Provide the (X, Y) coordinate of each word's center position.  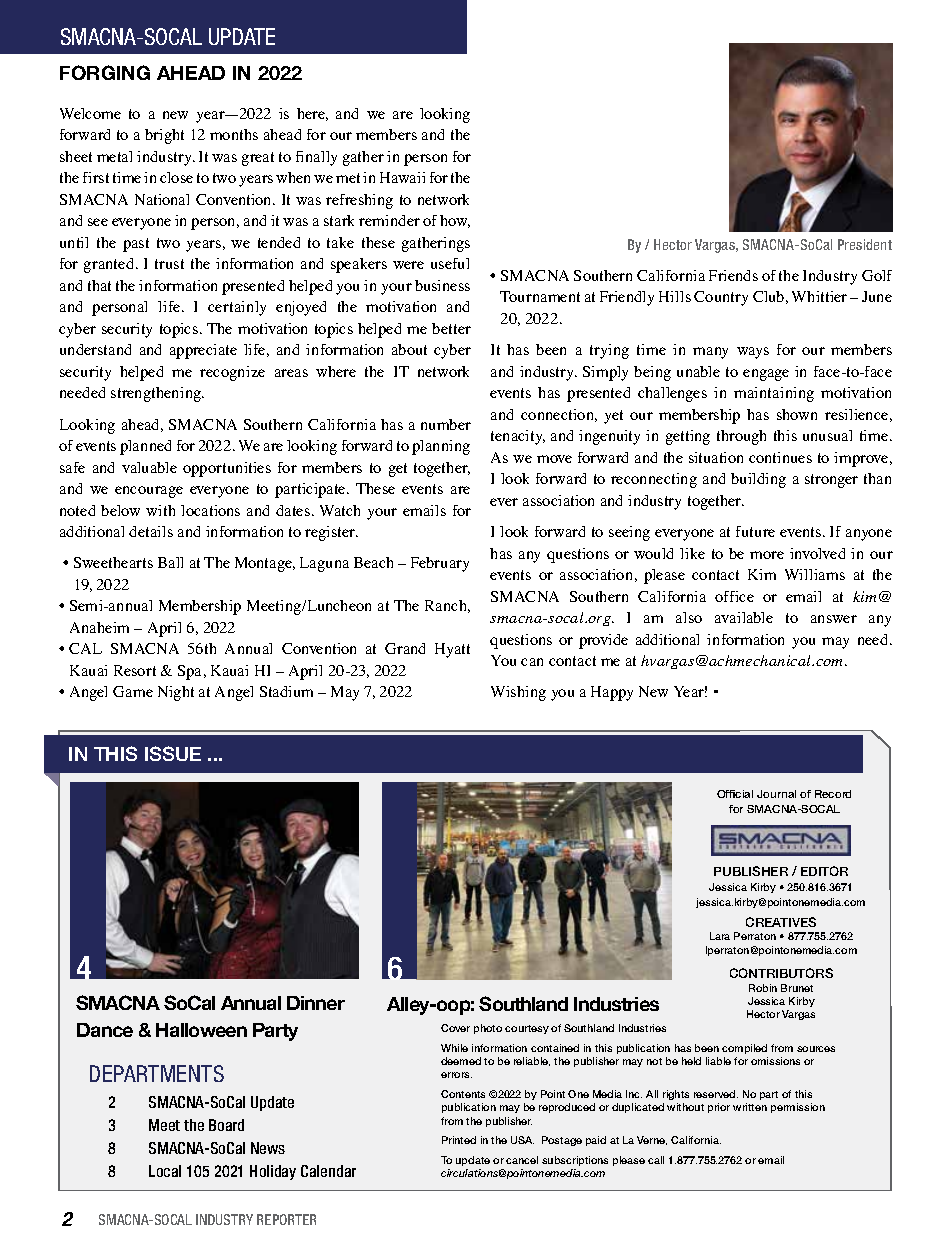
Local (165, 1171)
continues (780, 457)
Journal (776, 794)
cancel (522, 1160)
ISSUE (173, 753)
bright (164, 136)
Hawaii (402, 177)
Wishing (518, 693)
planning (441, 447)
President (865, 244)
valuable (149, 467)
